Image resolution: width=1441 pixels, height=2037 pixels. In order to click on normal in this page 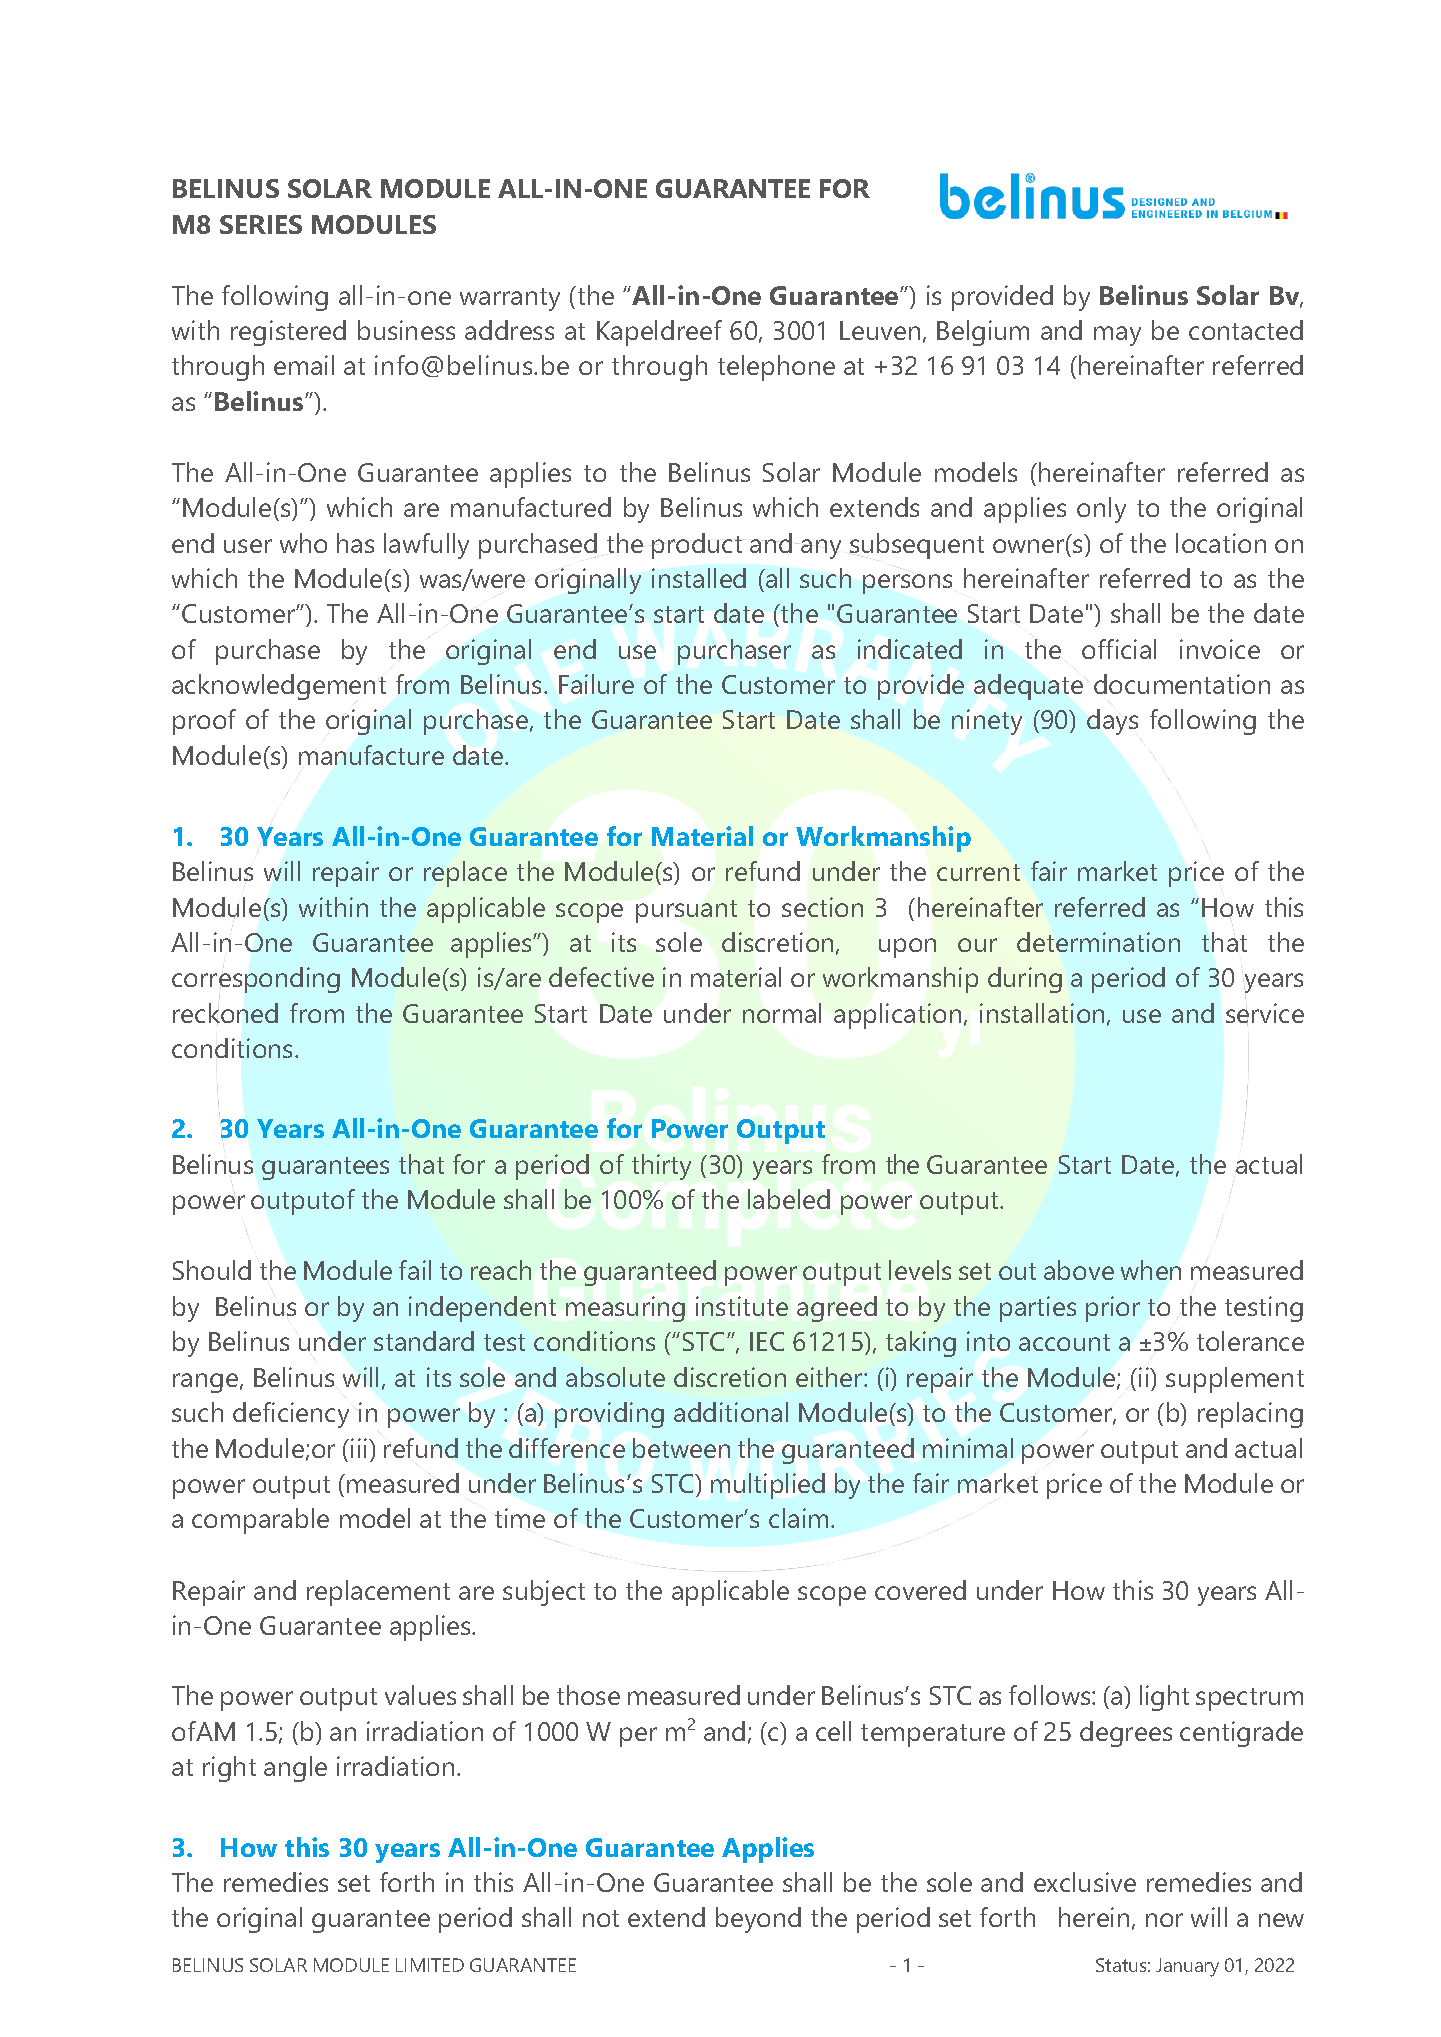, I will do `click(782, 1013)`.
